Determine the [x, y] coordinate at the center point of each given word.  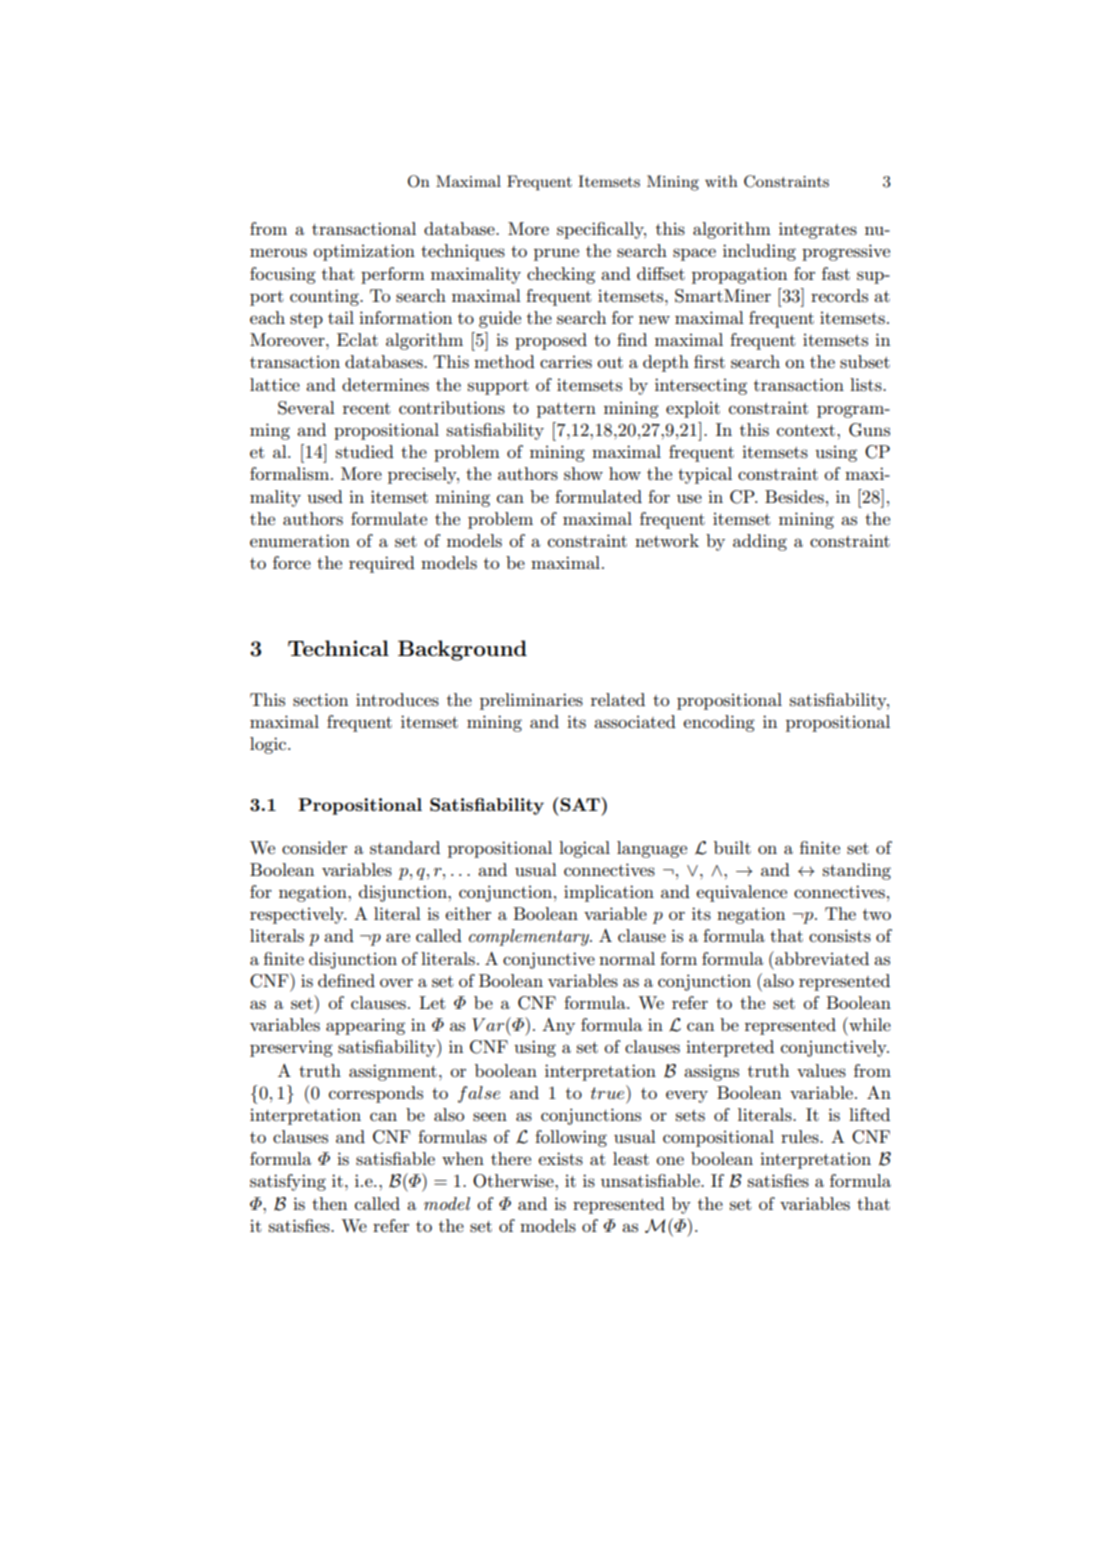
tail [341, 317]
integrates [818, 230]
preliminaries [531, 701]
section [320, 700]
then [329, 1203]
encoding [719, 723]
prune [556, 254]
